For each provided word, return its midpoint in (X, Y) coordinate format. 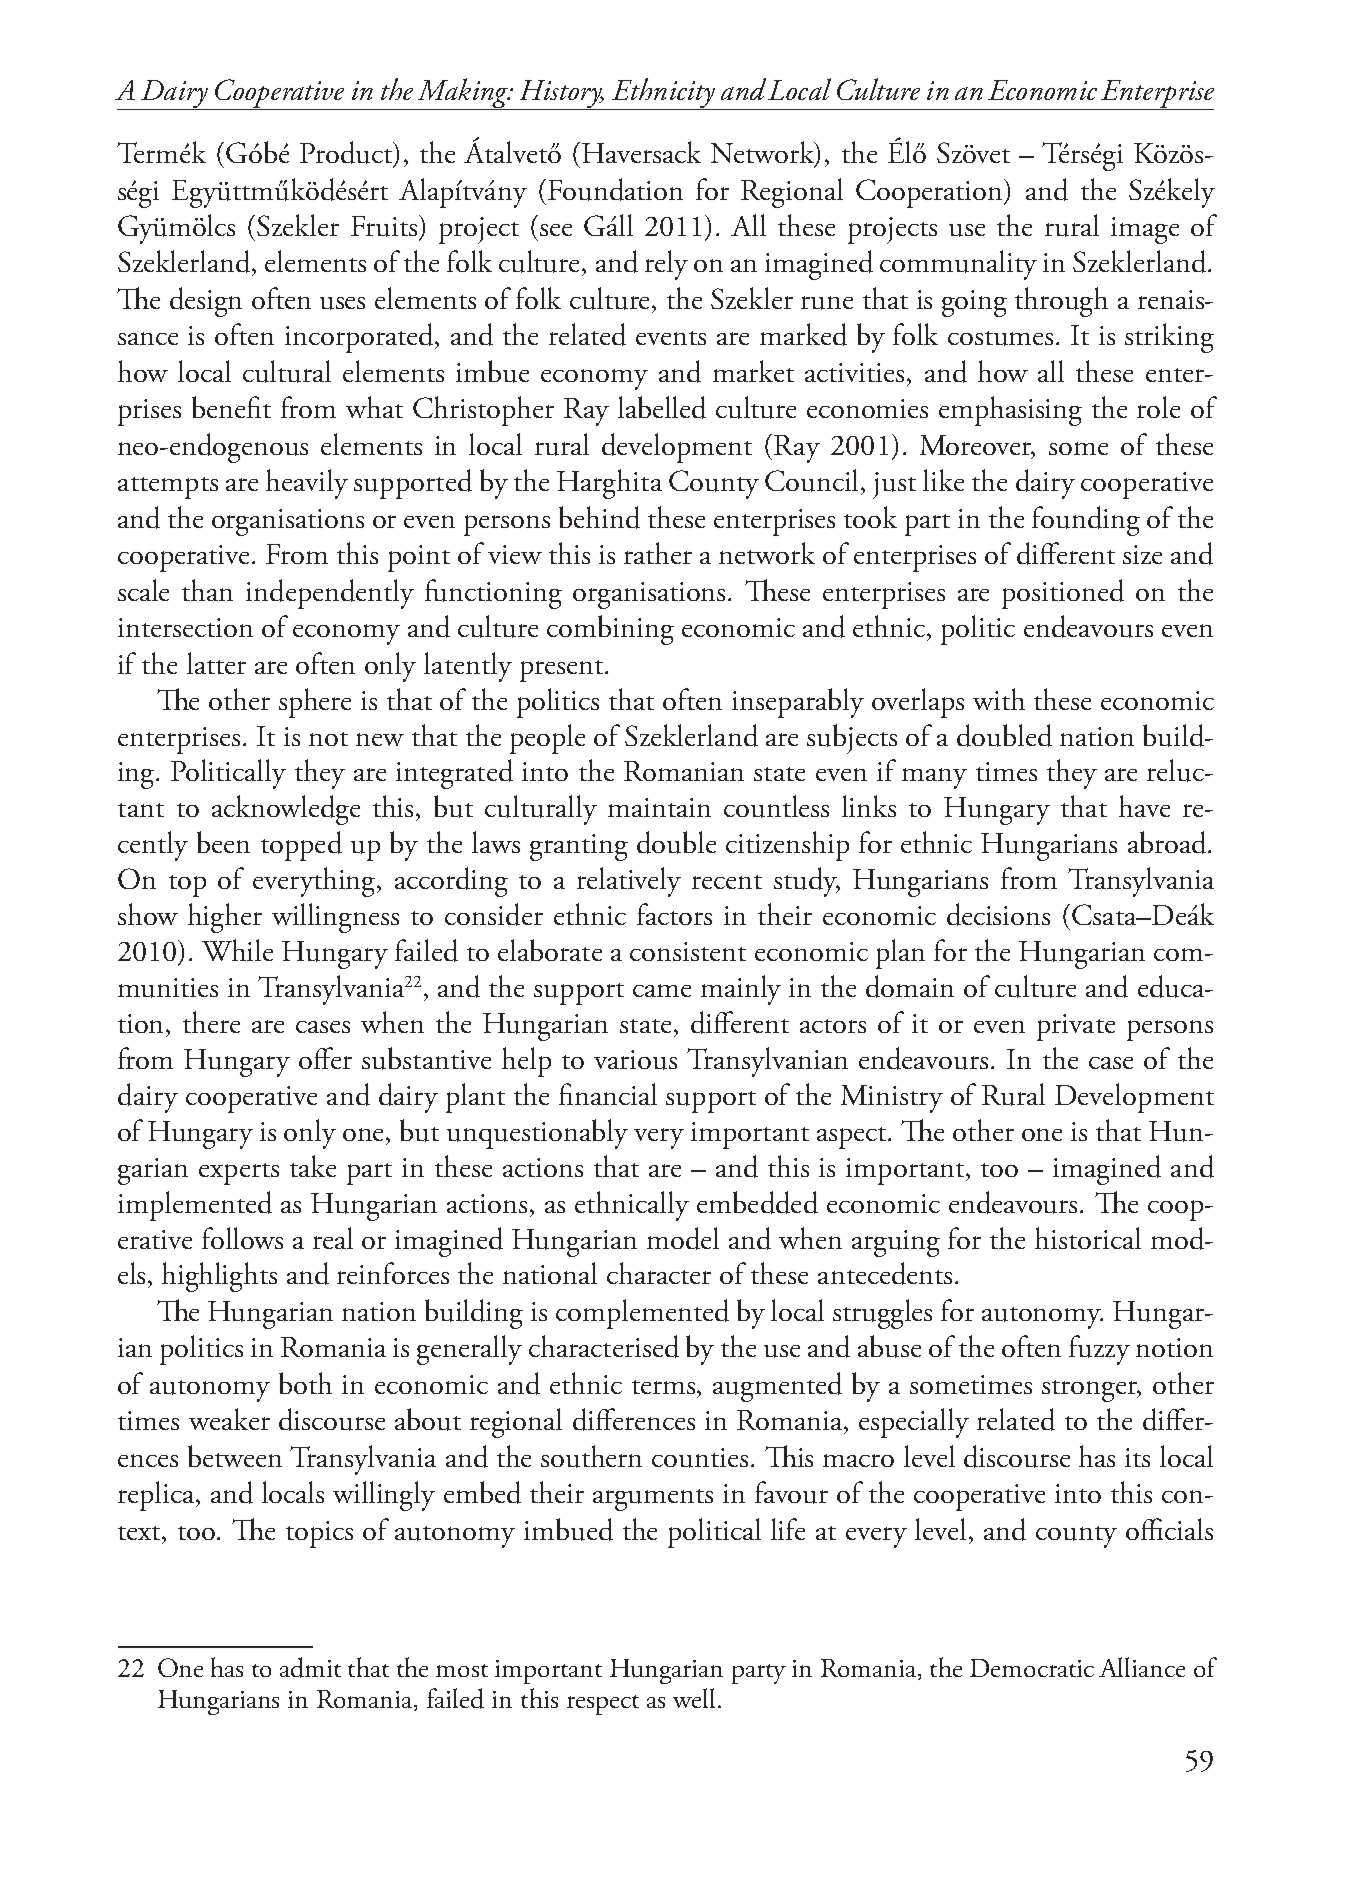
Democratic (1032, 1668)
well (694, 1698)
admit (310, 1667)
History (561, 95)
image (1145, 230)
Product (347, 153)
